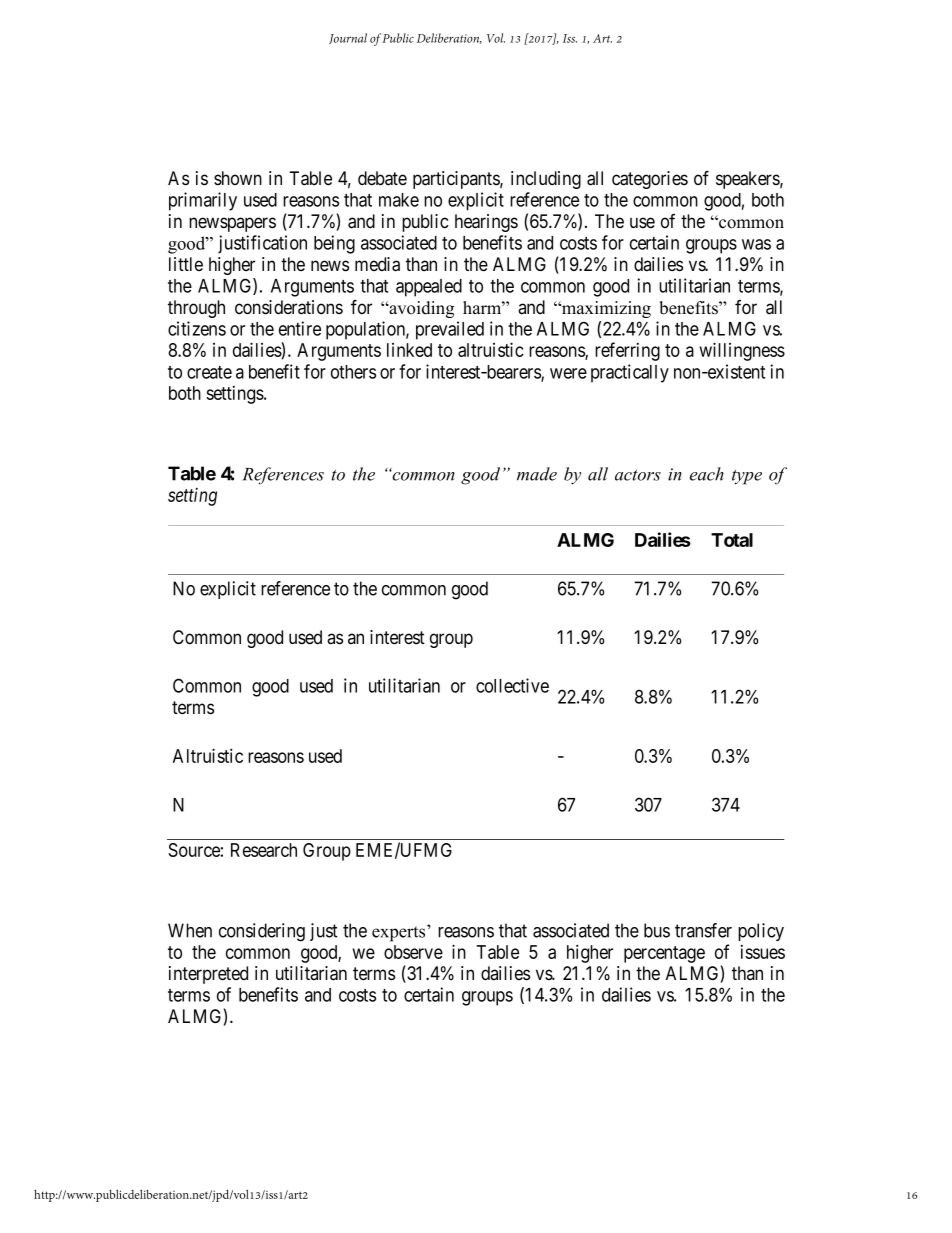  What do you see at coordinates (650, 180) in the image?
I see `categories` at bounding box center [650, 180].
